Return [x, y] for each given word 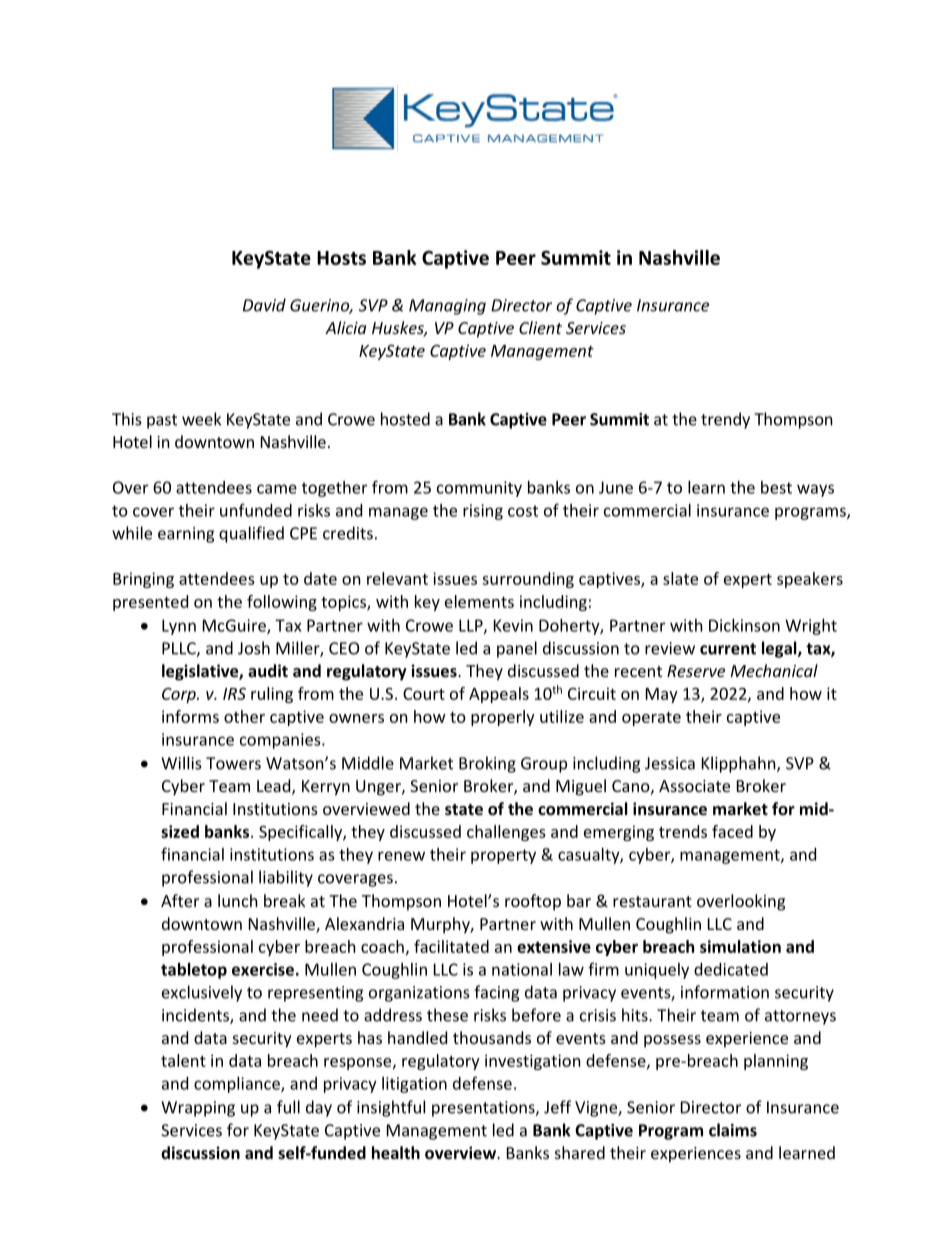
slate [680, 578]
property [503, 856]
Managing [447, 307]
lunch [238, 900]
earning [186, 535]
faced [732, 831]
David [264, 305]
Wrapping [198, 1109]
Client [540, 327]
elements [479, 601]
